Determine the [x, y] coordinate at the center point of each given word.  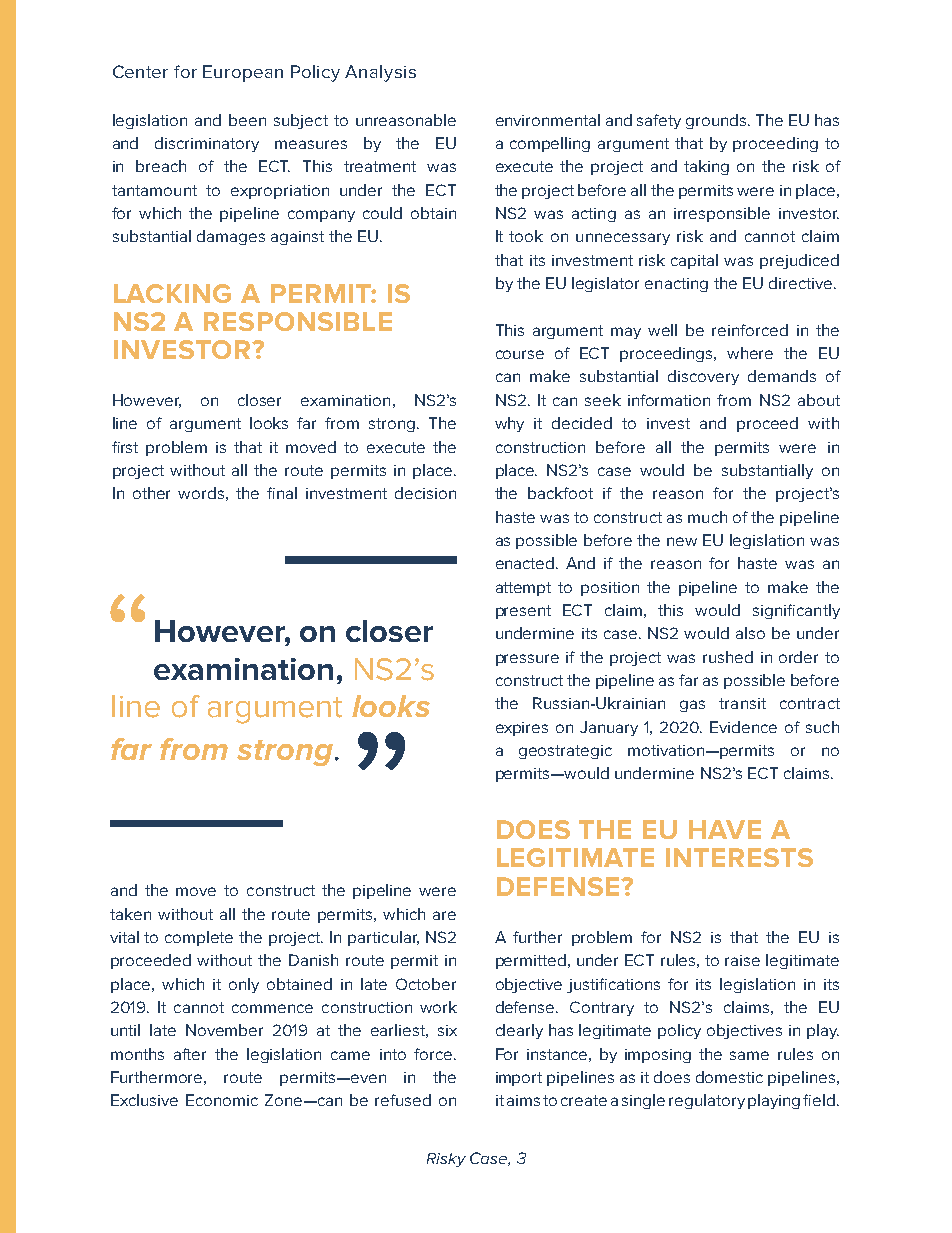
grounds [718, 121]
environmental [548, 120]
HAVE [725, 829]
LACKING [172, 293]
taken [130, 914]
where [750, 353]
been [247, 120]
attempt [523, 589]
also [750, 633]
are [444, 915]
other [151, 493]
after [190, 1054]
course [520, 354]
